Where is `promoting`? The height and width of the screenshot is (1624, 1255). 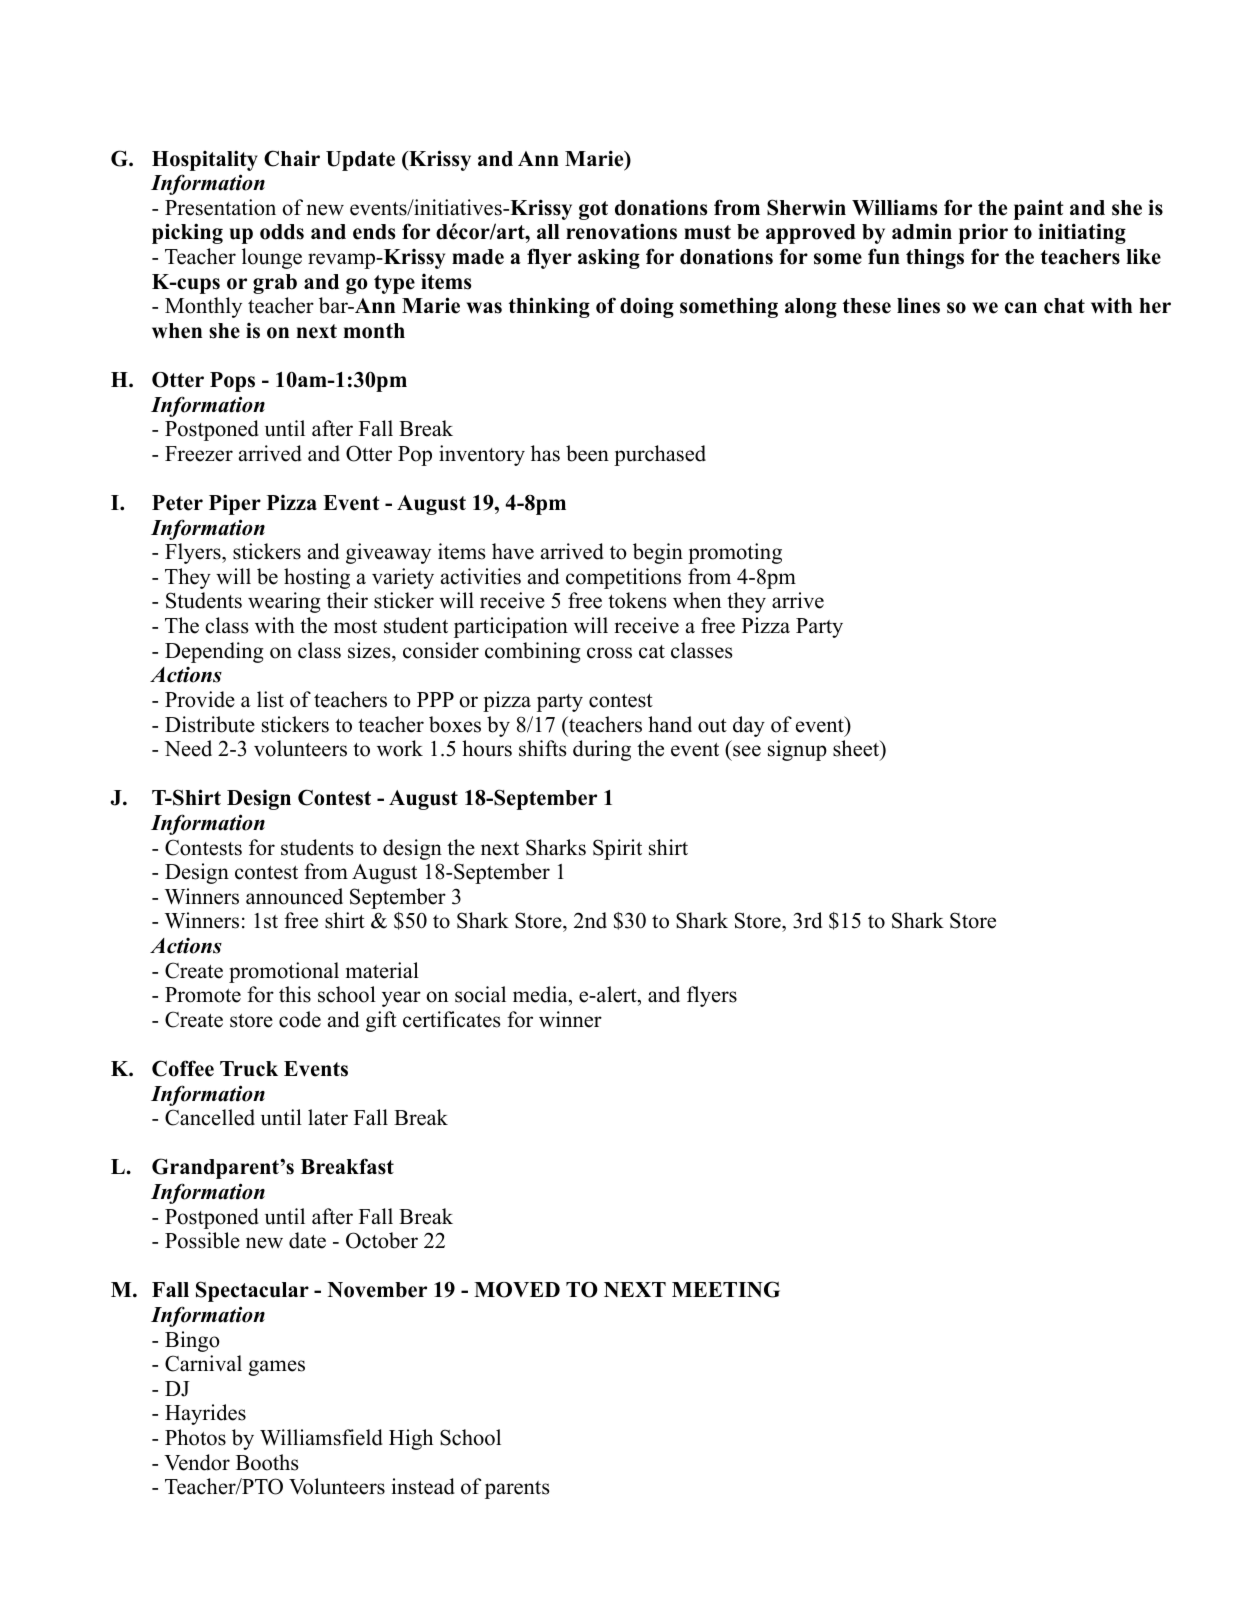
promoting is located at coordinates (735, 553).
